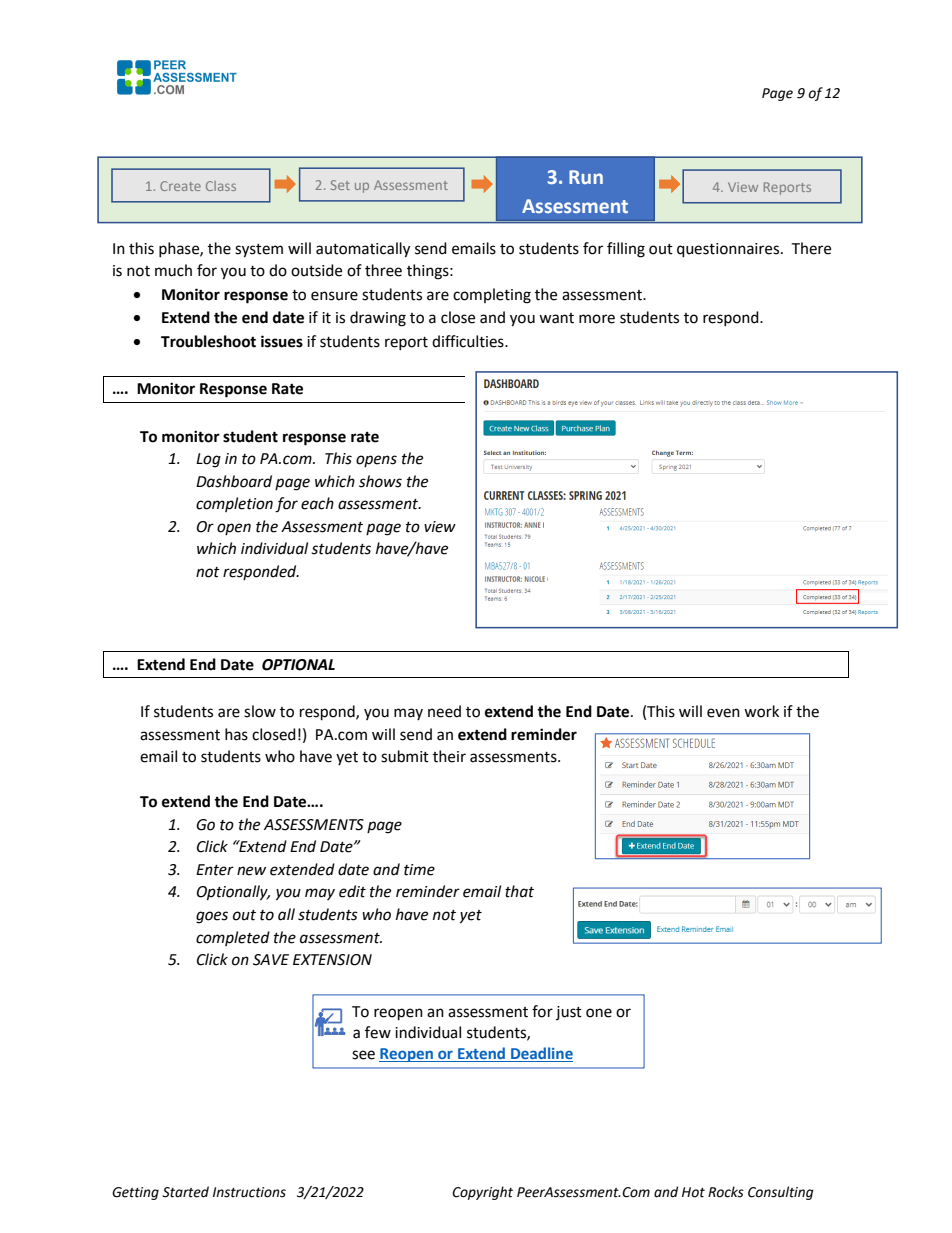 This image has height=1233, width=952. Describe the element at coordinates (234, 504) in the image. I see `completion` at that location.
